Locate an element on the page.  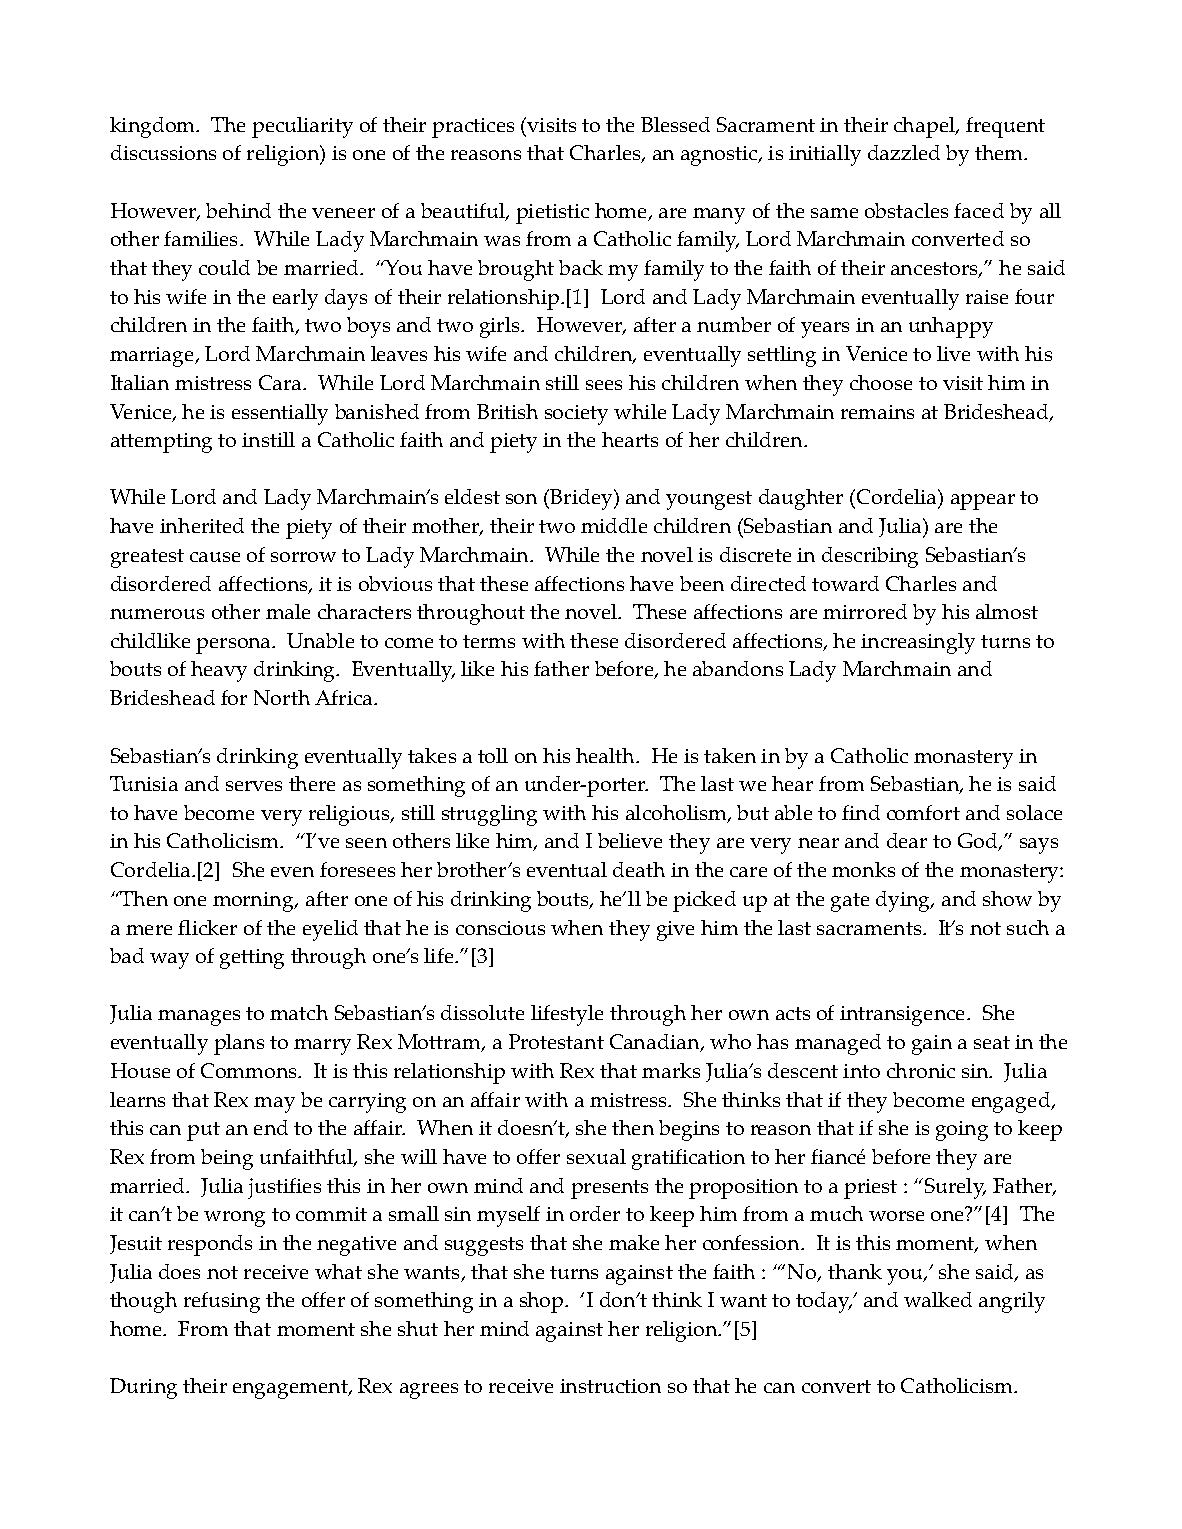
refusing is located at coordinates (222, 1302).
